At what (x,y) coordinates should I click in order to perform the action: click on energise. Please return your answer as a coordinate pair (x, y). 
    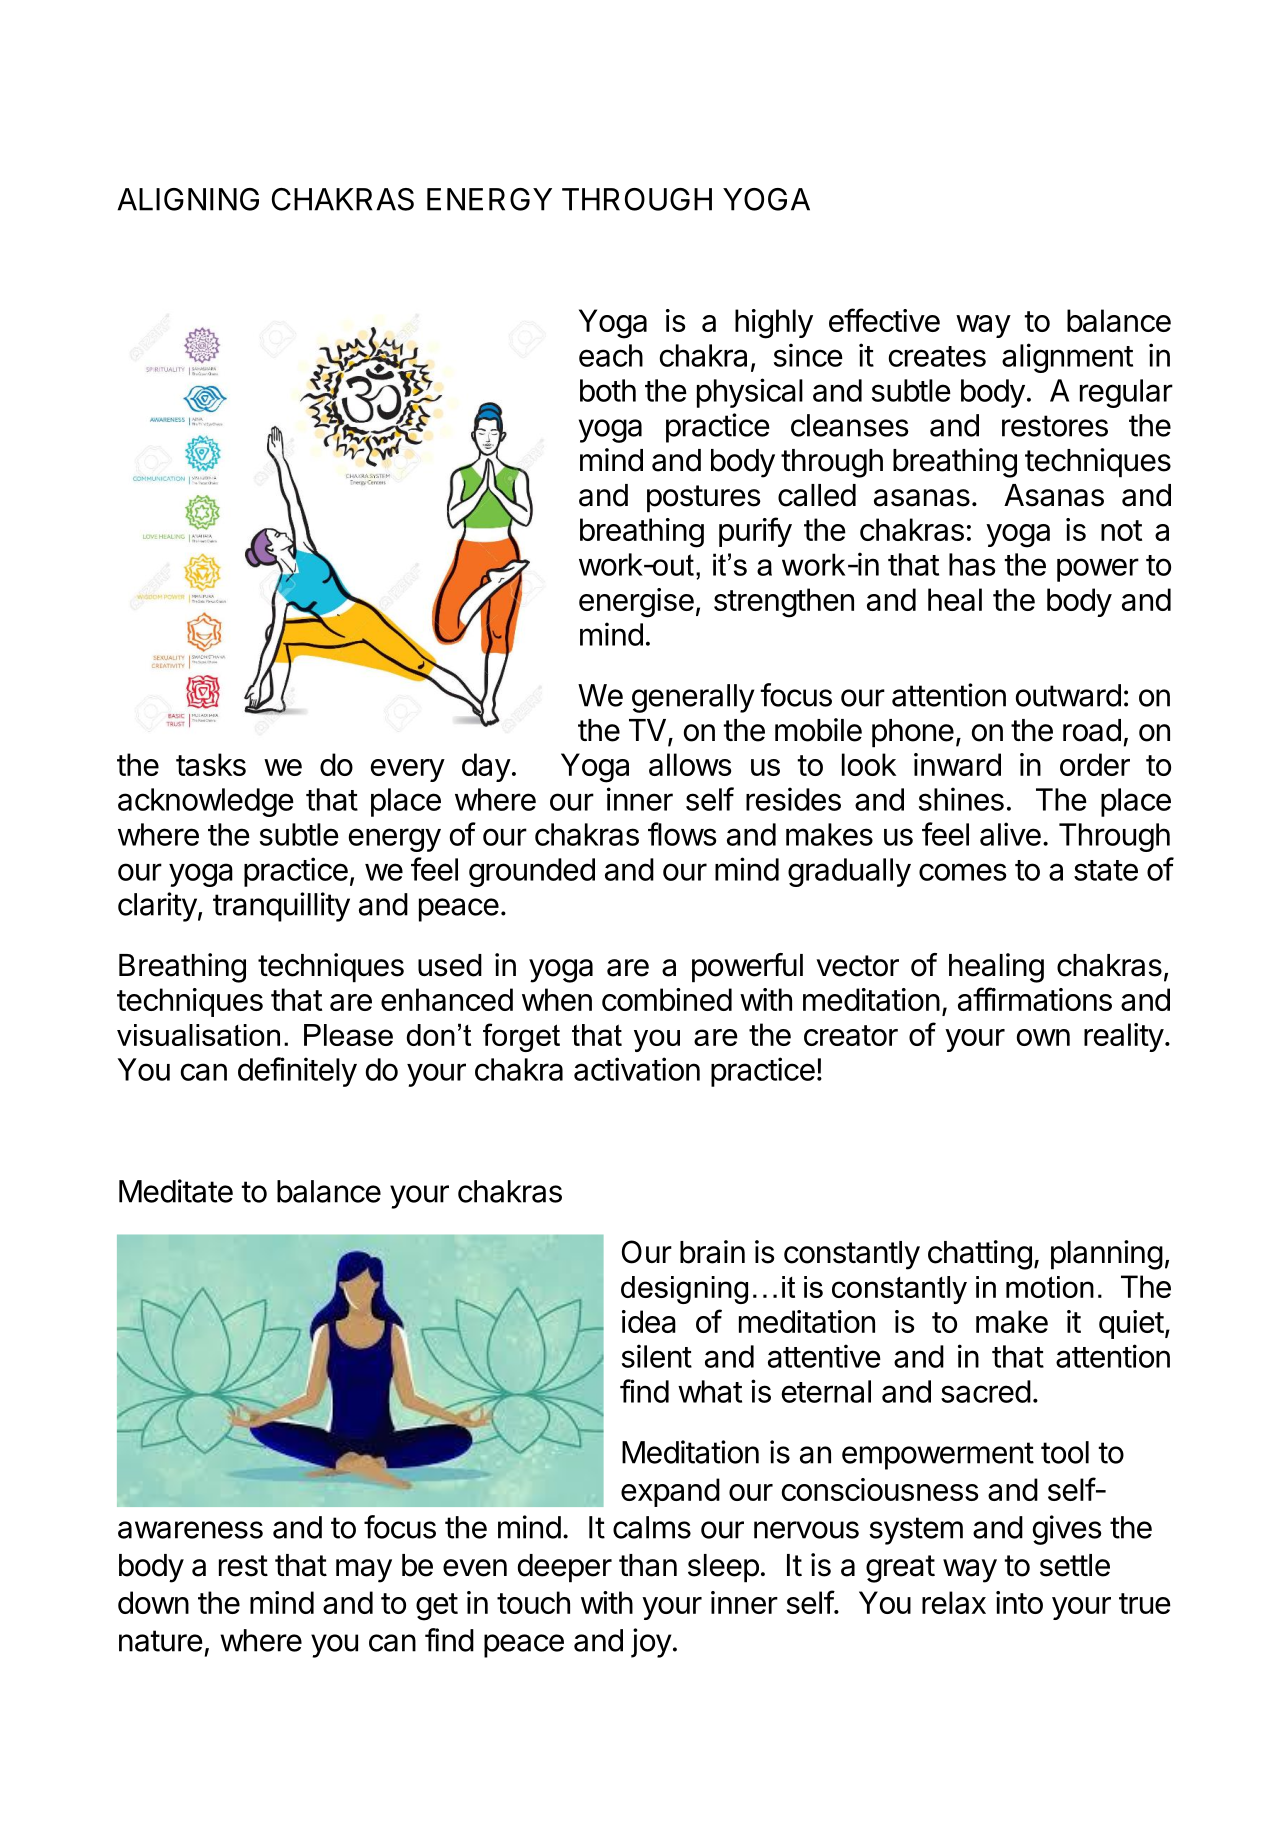
    Looking at the image, I should click on (636, 603).
